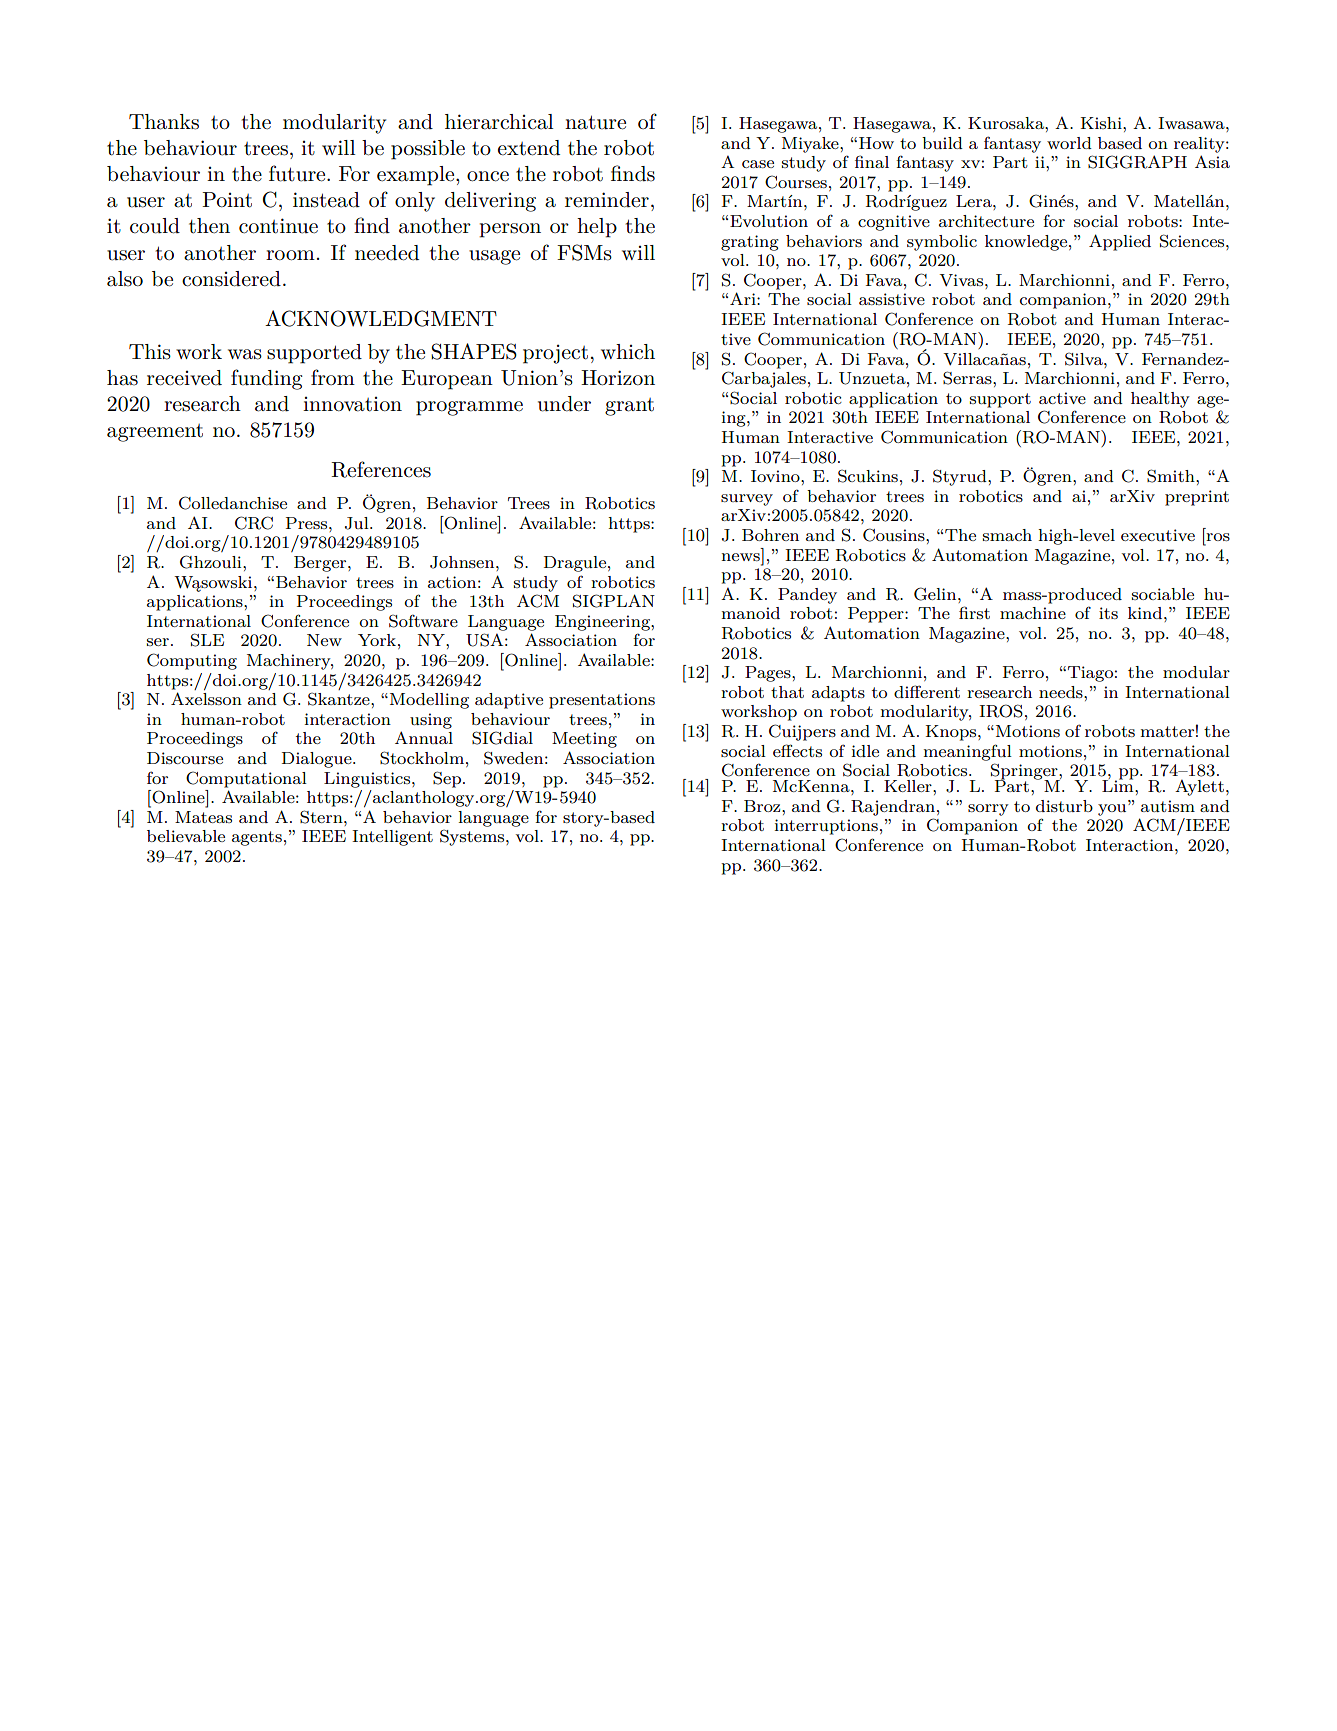 This screenshot has height=1731, width=1337. I want to click on Systems, so click(473, 837).
